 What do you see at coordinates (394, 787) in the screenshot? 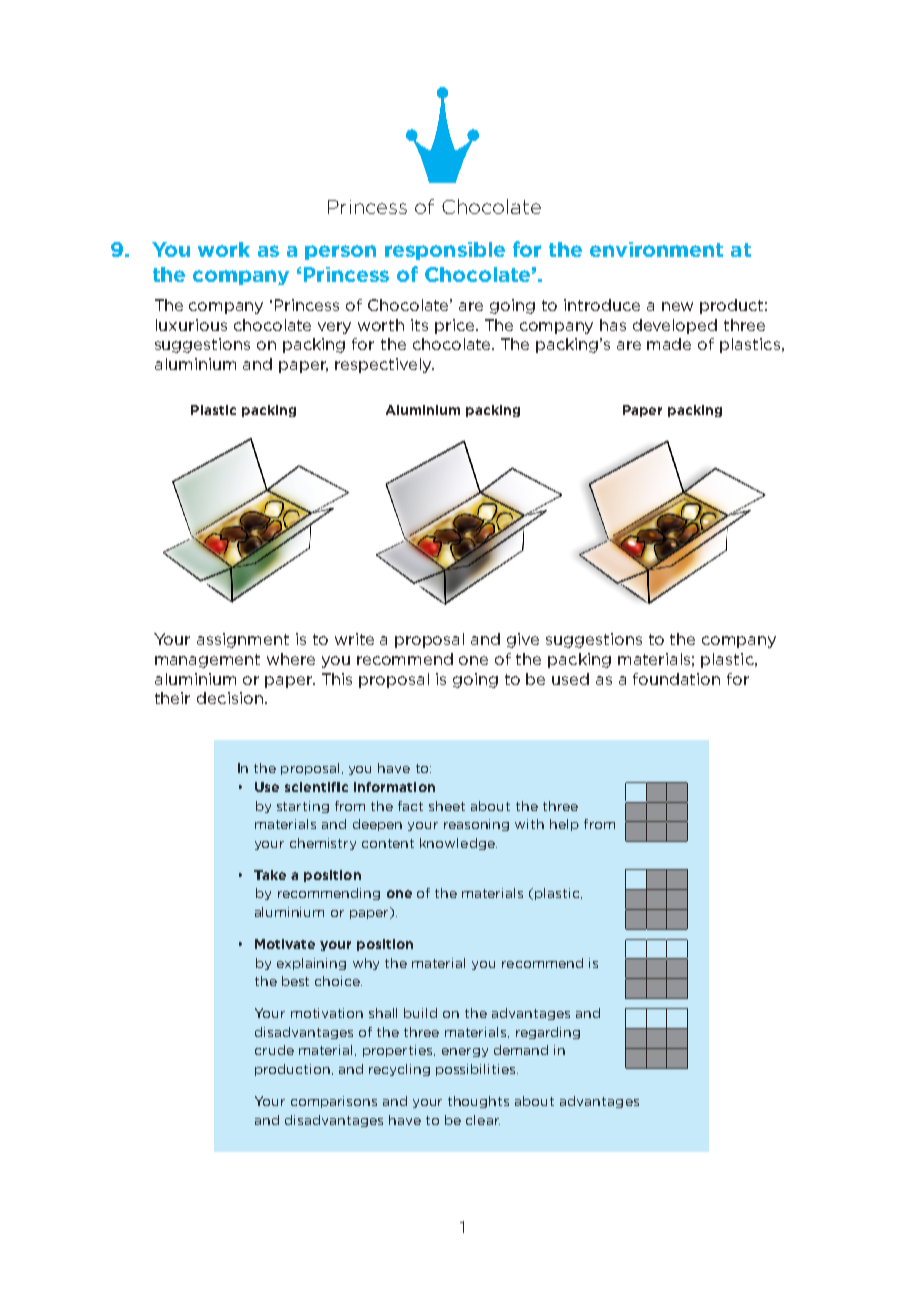
I see `information` at bounding box center [394, 787].
